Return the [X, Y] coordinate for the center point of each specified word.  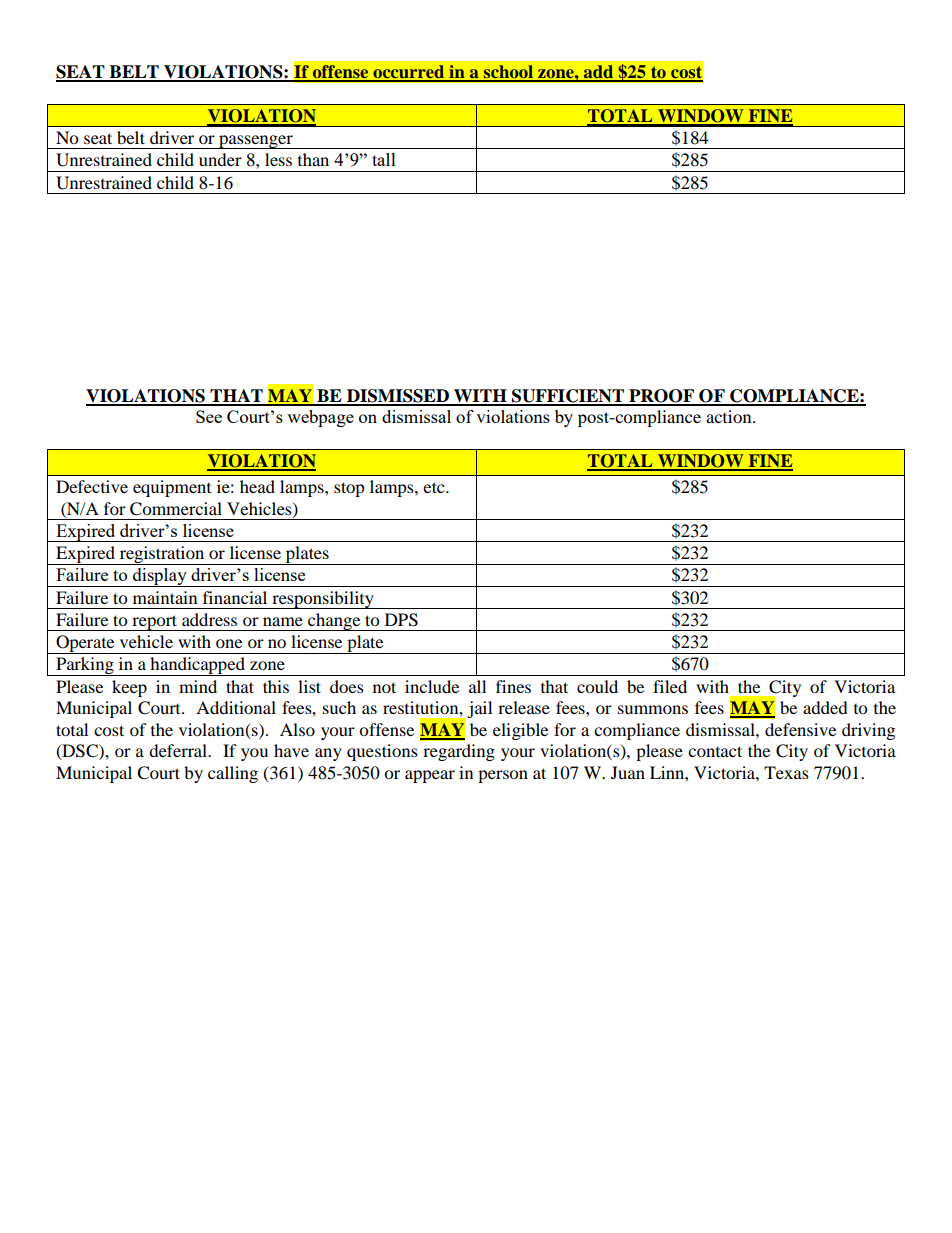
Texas [786, 772]
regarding [459, 752]
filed [670, 686]
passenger [256, 142]
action [730, 416]
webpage [320, 418]
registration [162, 555]
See [209, 416]
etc [435, 487]
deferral [179, 750]
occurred [409, 73]
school [508, 73]
